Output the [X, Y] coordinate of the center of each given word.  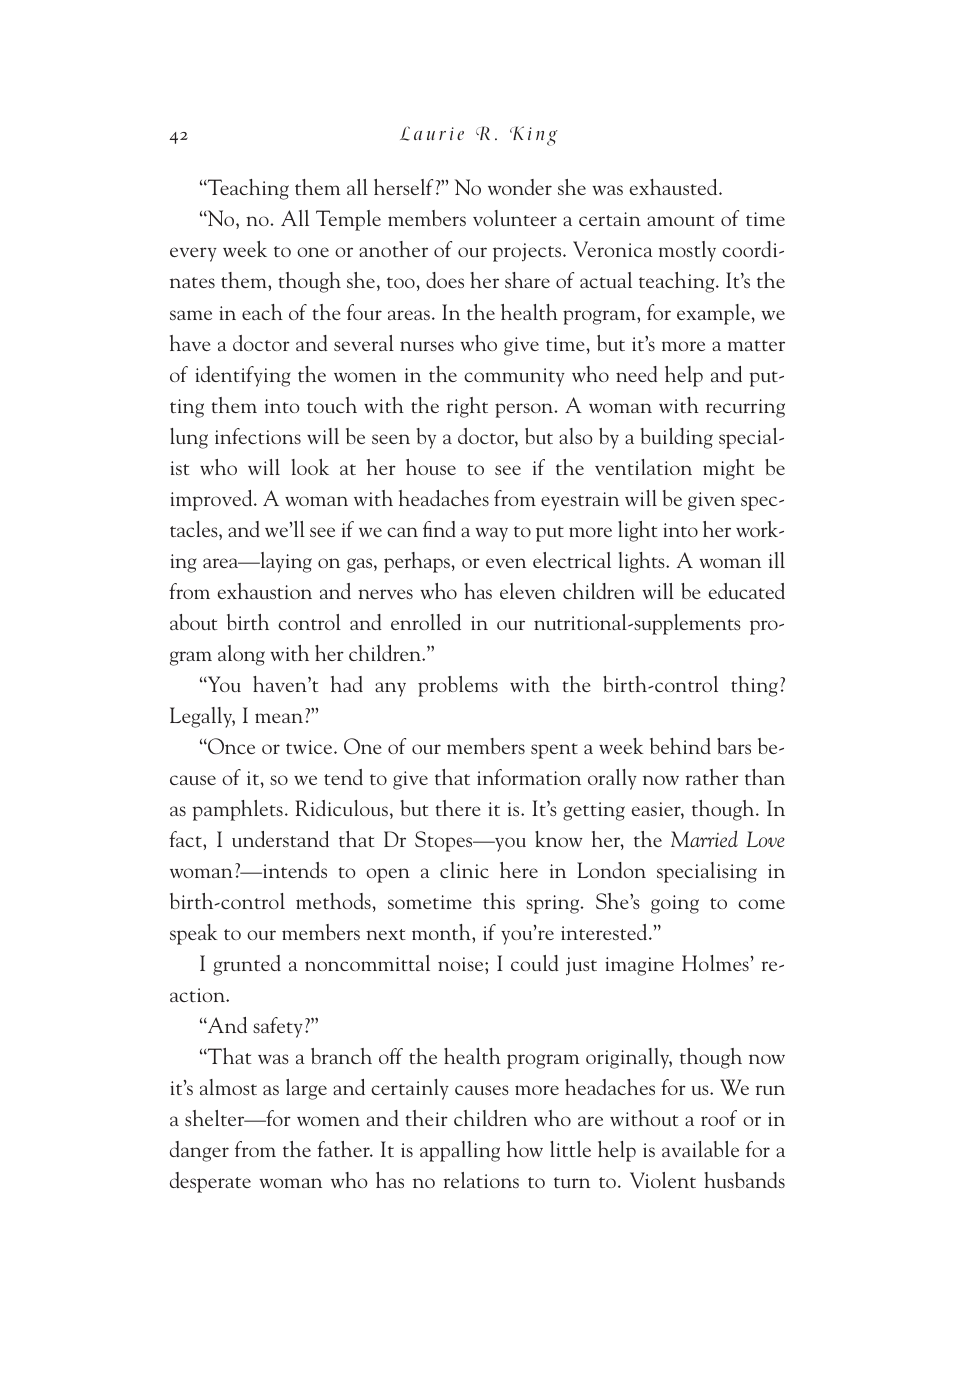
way [491, 534]
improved [212, 500]
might [729, 469]
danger [199, 1151]
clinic [464, 870]
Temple [348, 220]
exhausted [674, 187]
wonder [520, 187]
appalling [460, 1151]
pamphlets [237, 810]
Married [704, 838]
